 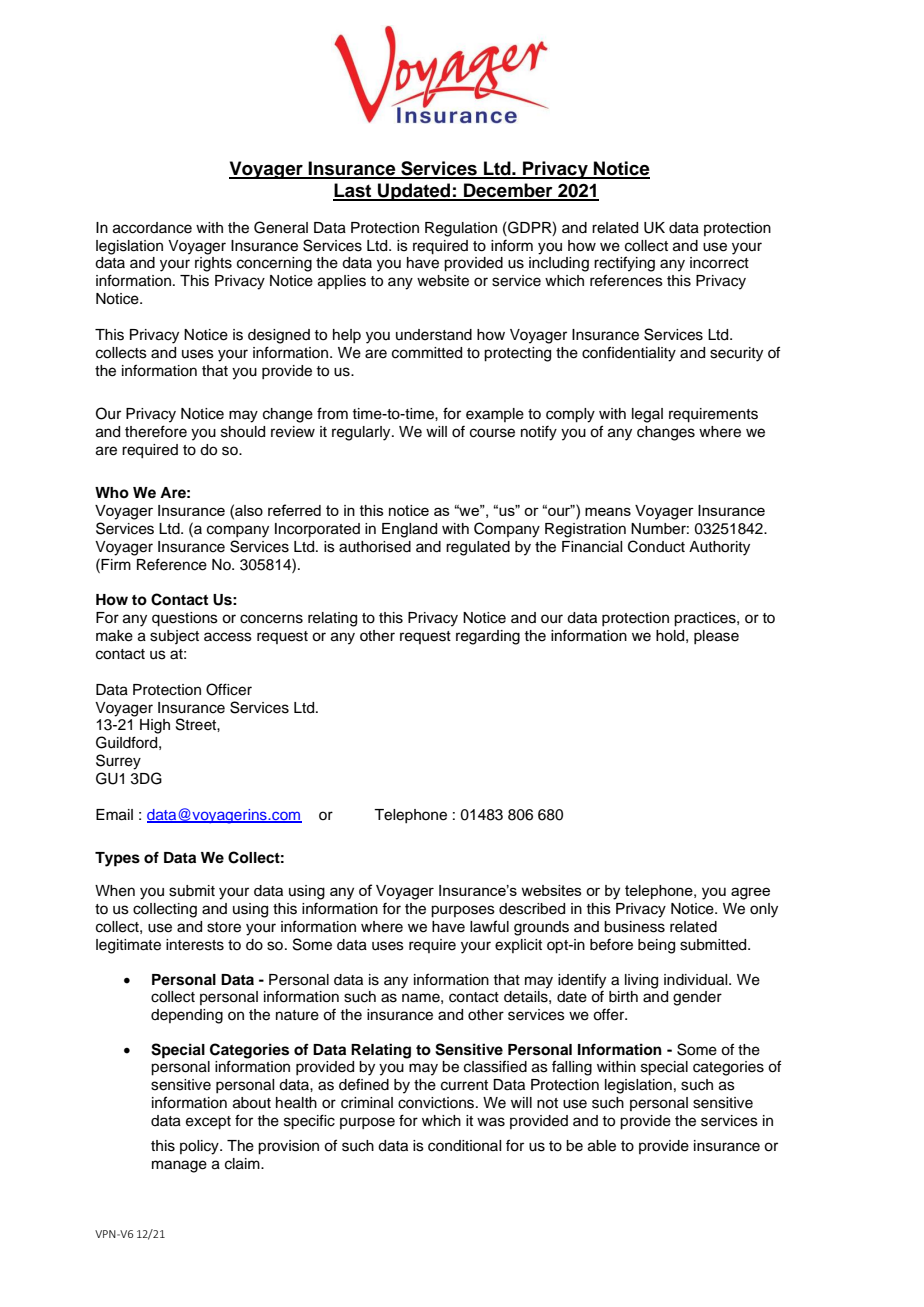 What do you see at coordinates (461, 229) in the screenshot?
I see `Regulation` at bounding box center [461, 229].
